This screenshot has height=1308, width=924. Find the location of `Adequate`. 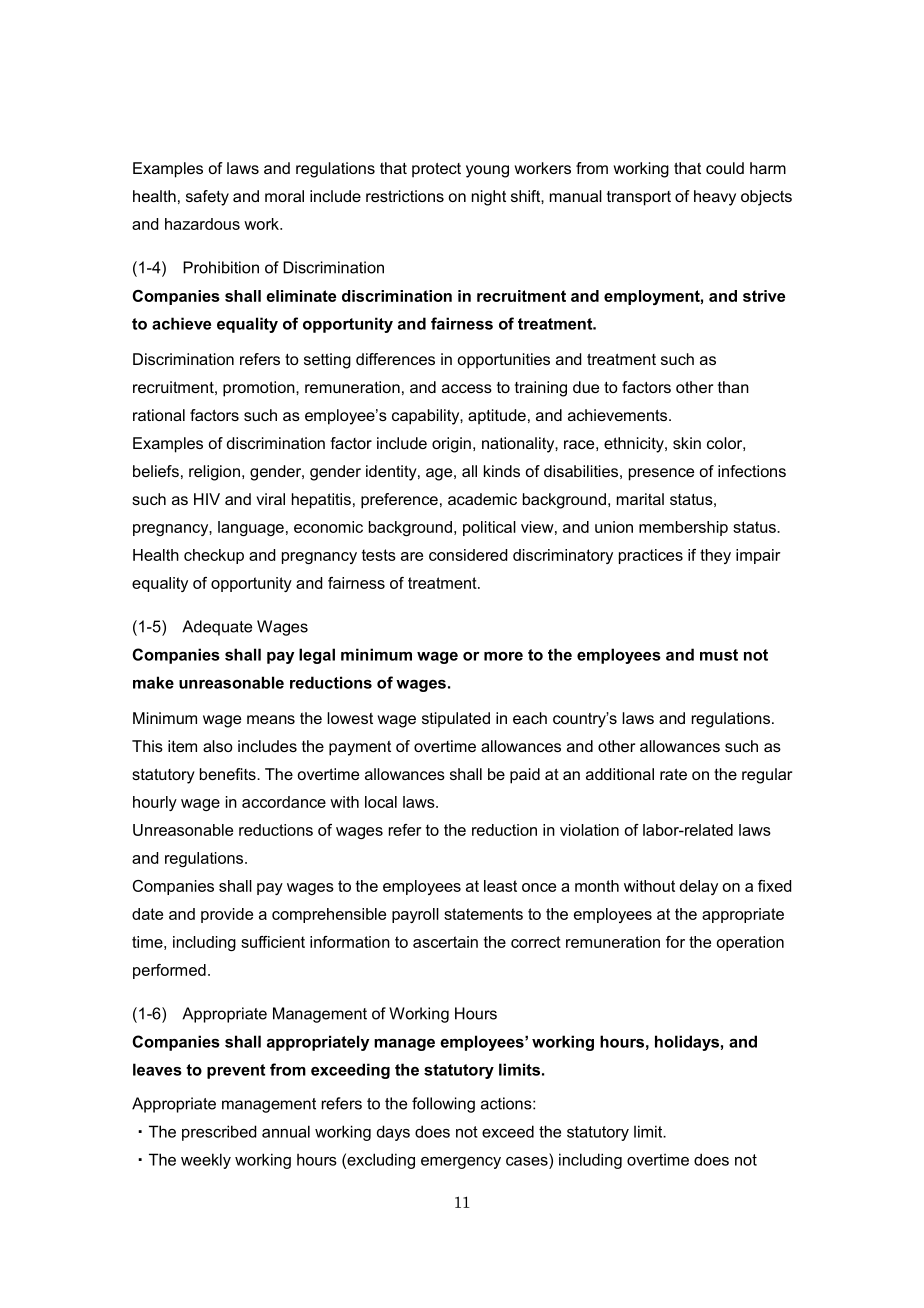

Adequate is located at coordinates (217, 628).
